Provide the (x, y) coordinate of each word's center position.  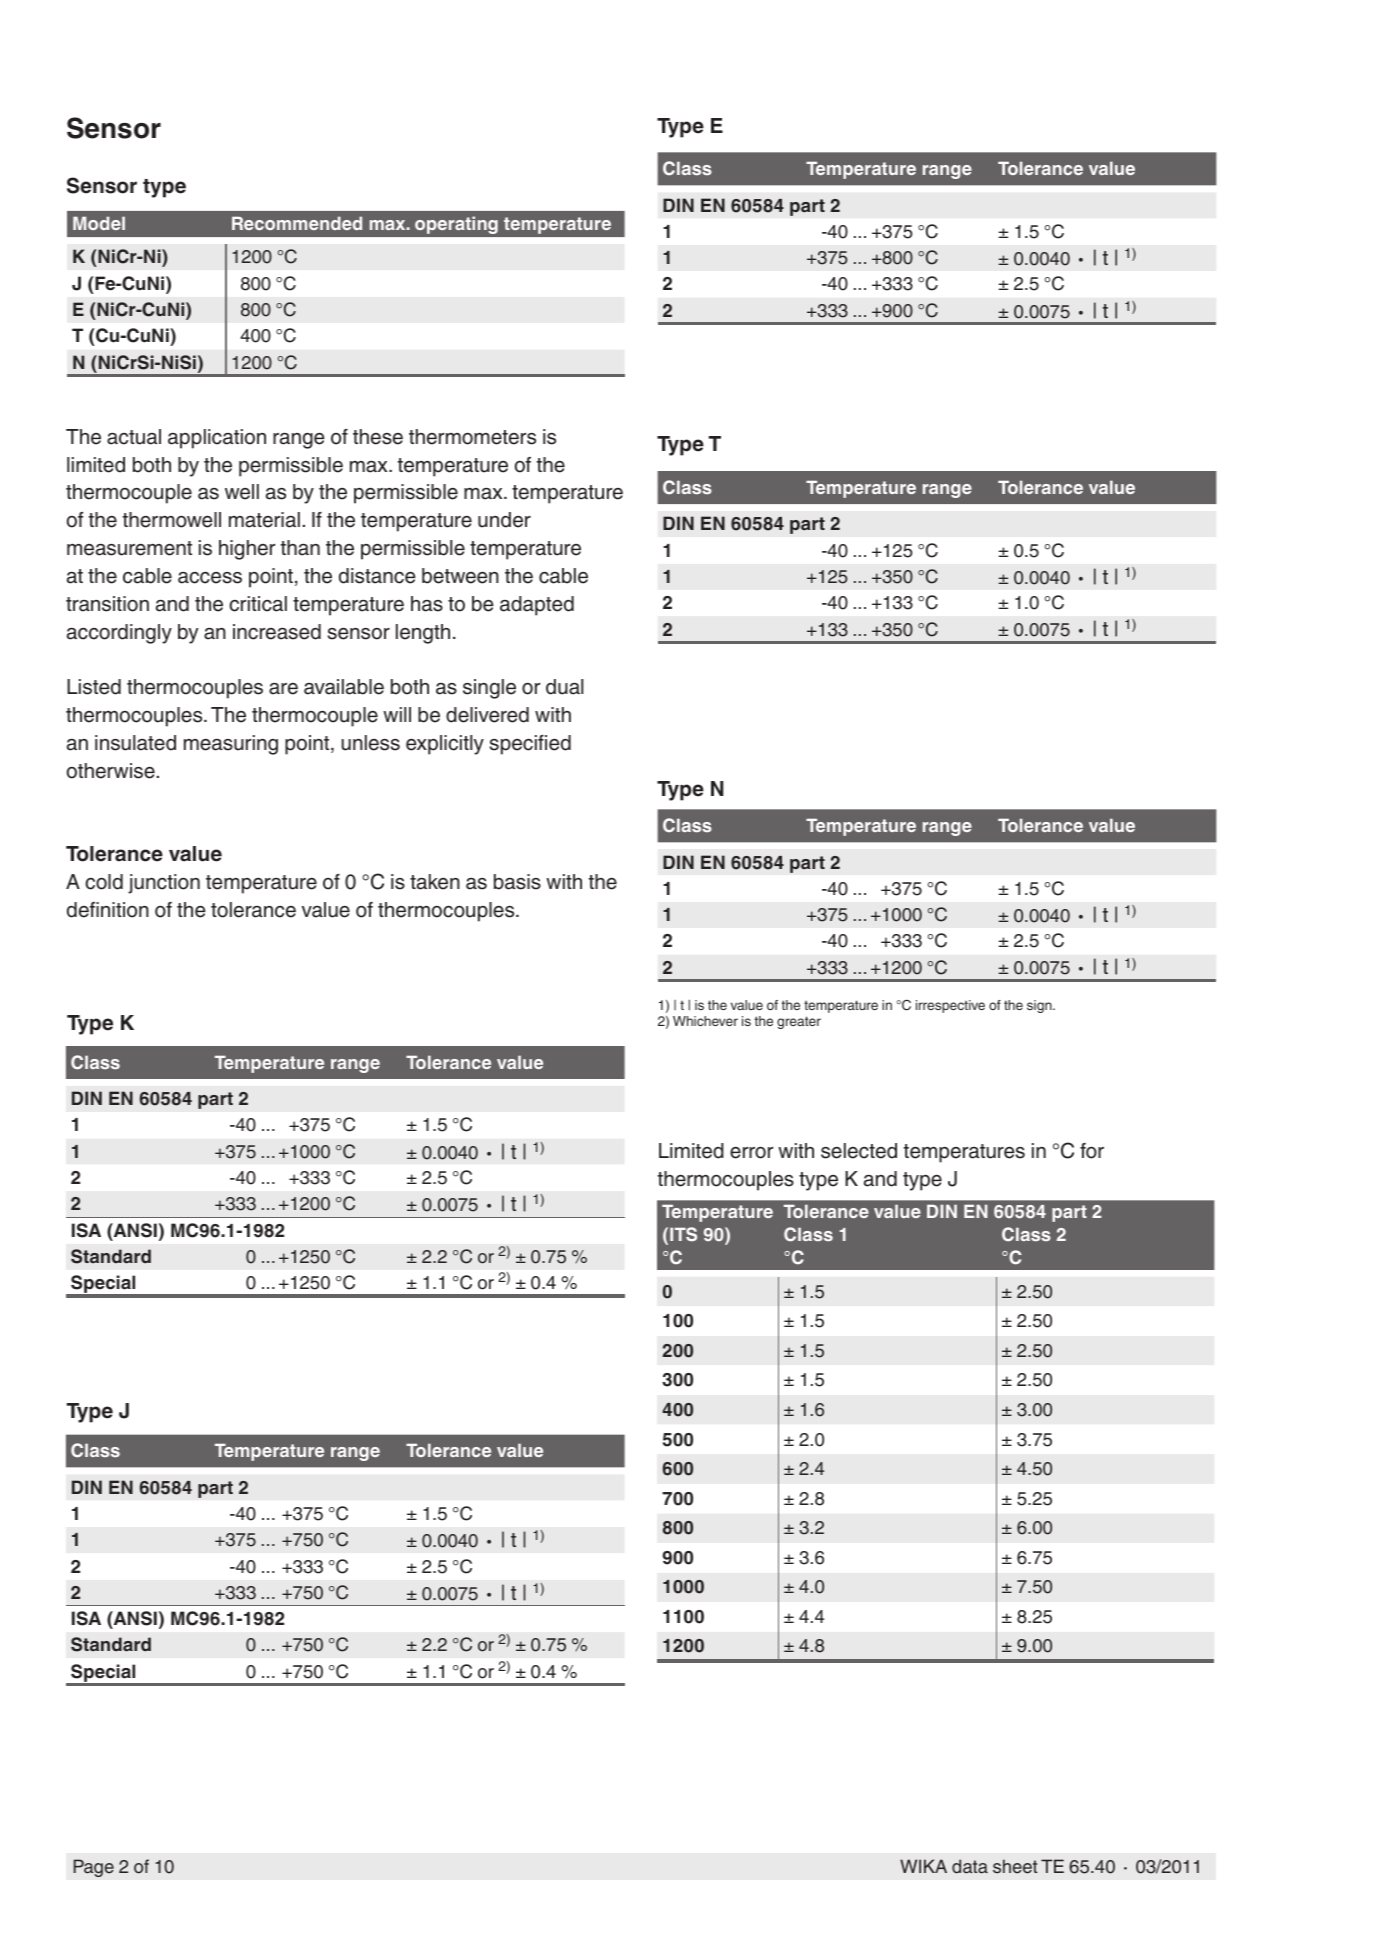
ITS (683, 1234)
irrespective (950, 1006)
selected (859, 1151)
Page (93, 1868)
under (504, 520)
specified (530, 745)
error (751, 1153)
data (970, 1866)
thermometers (472, 437)
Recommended (297, 223)
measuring (231, 745)
